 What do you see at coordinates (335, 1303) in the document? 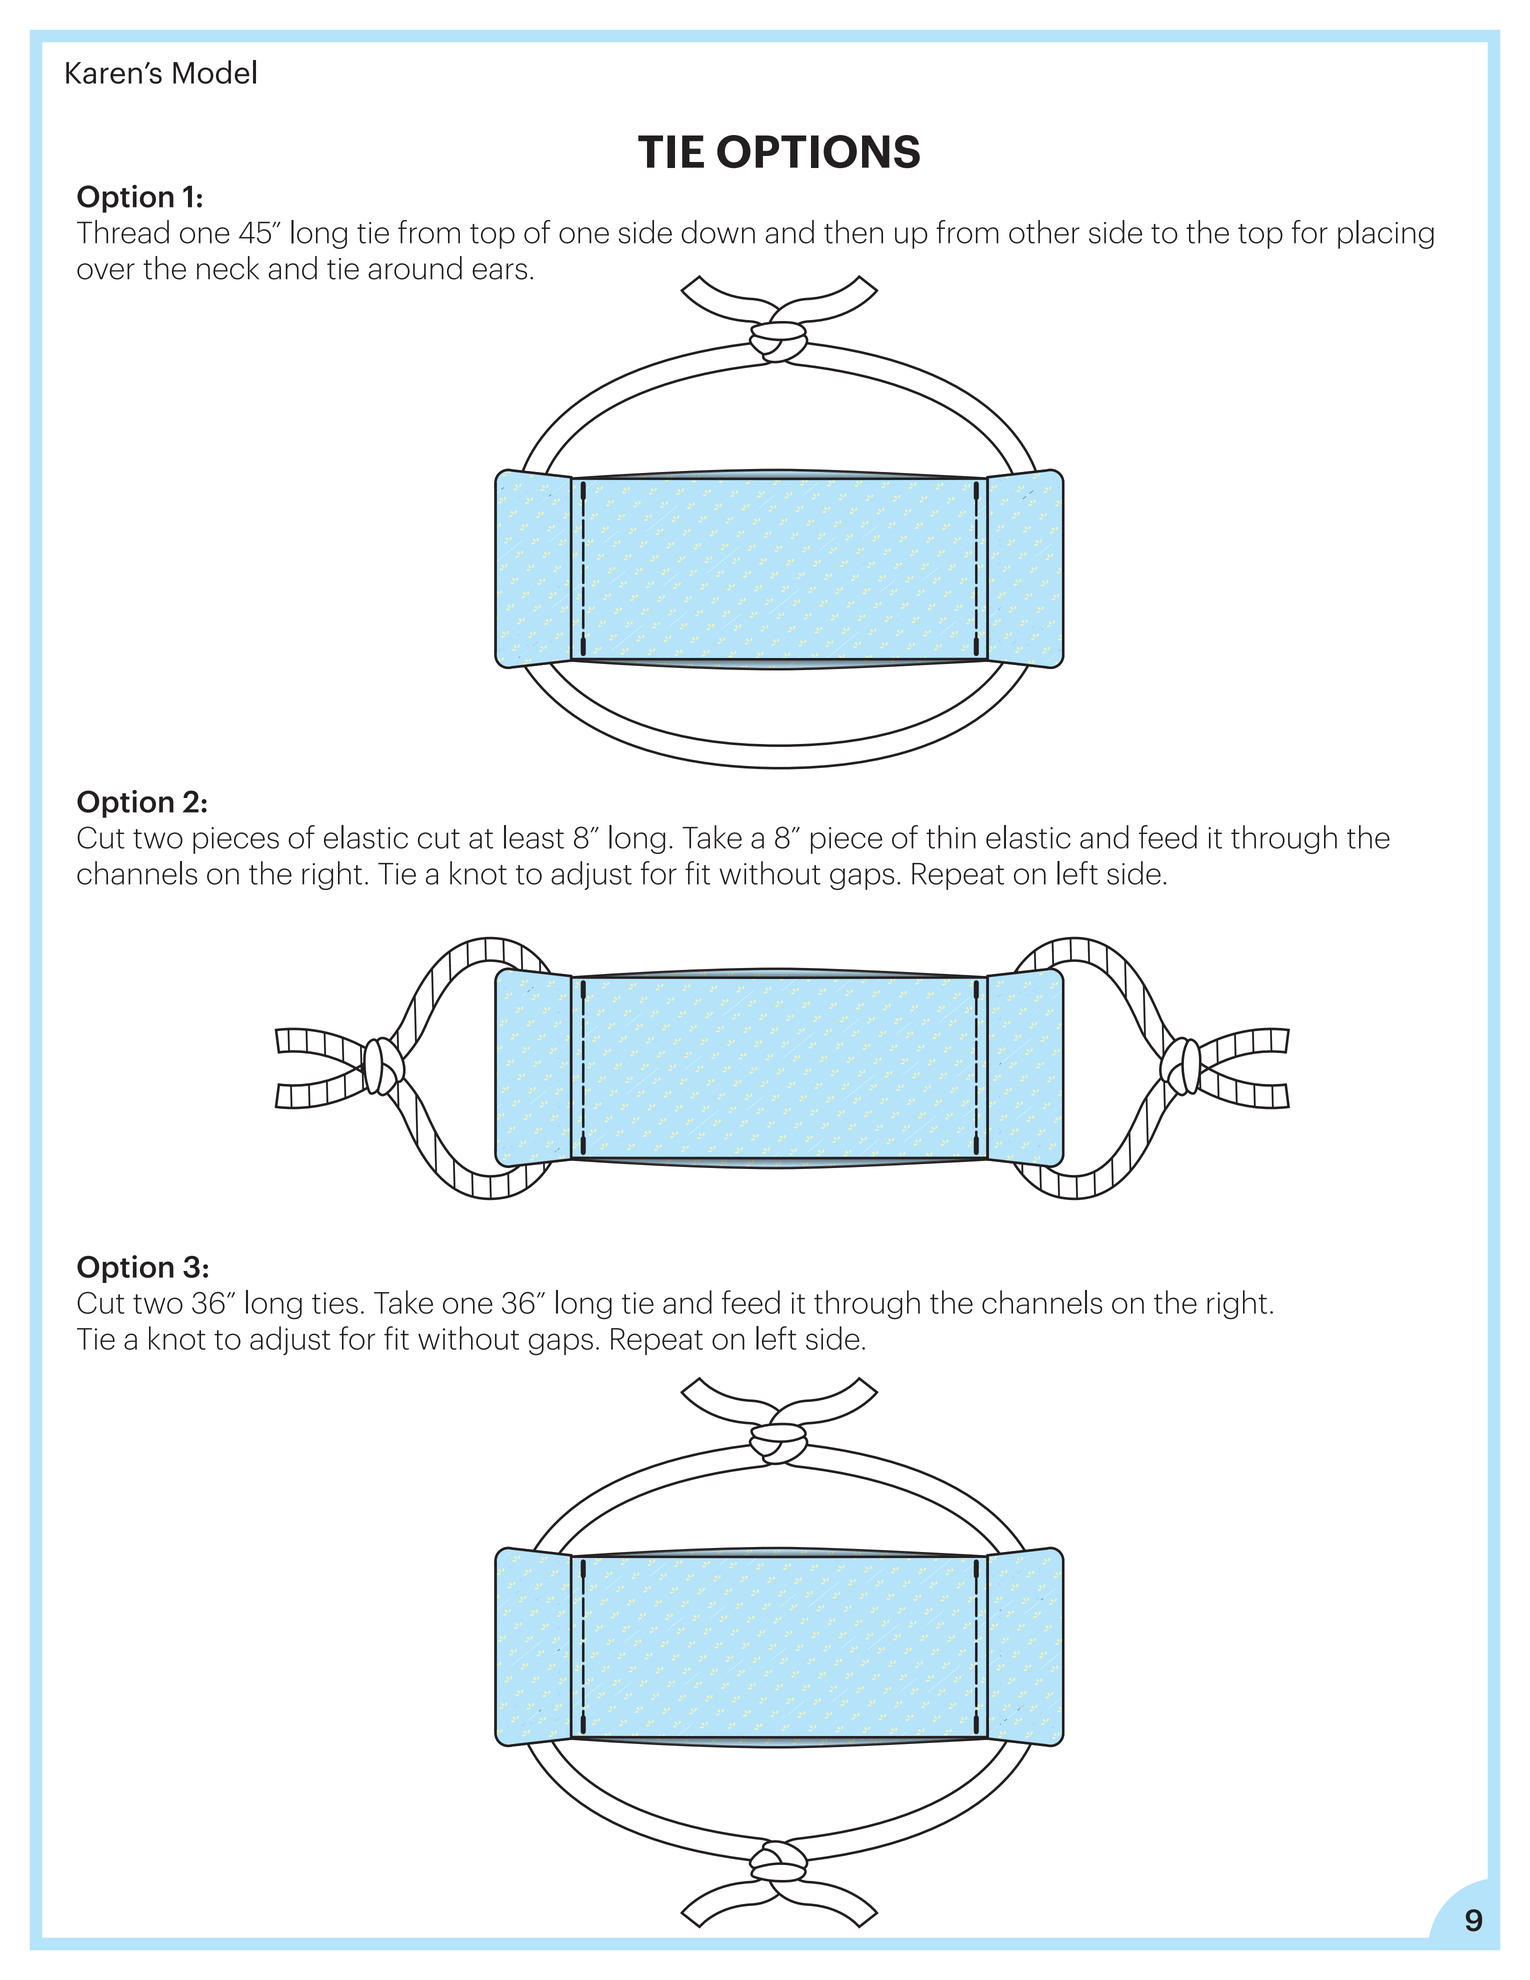
I see `ties` at bounding box center [335, 1303].
